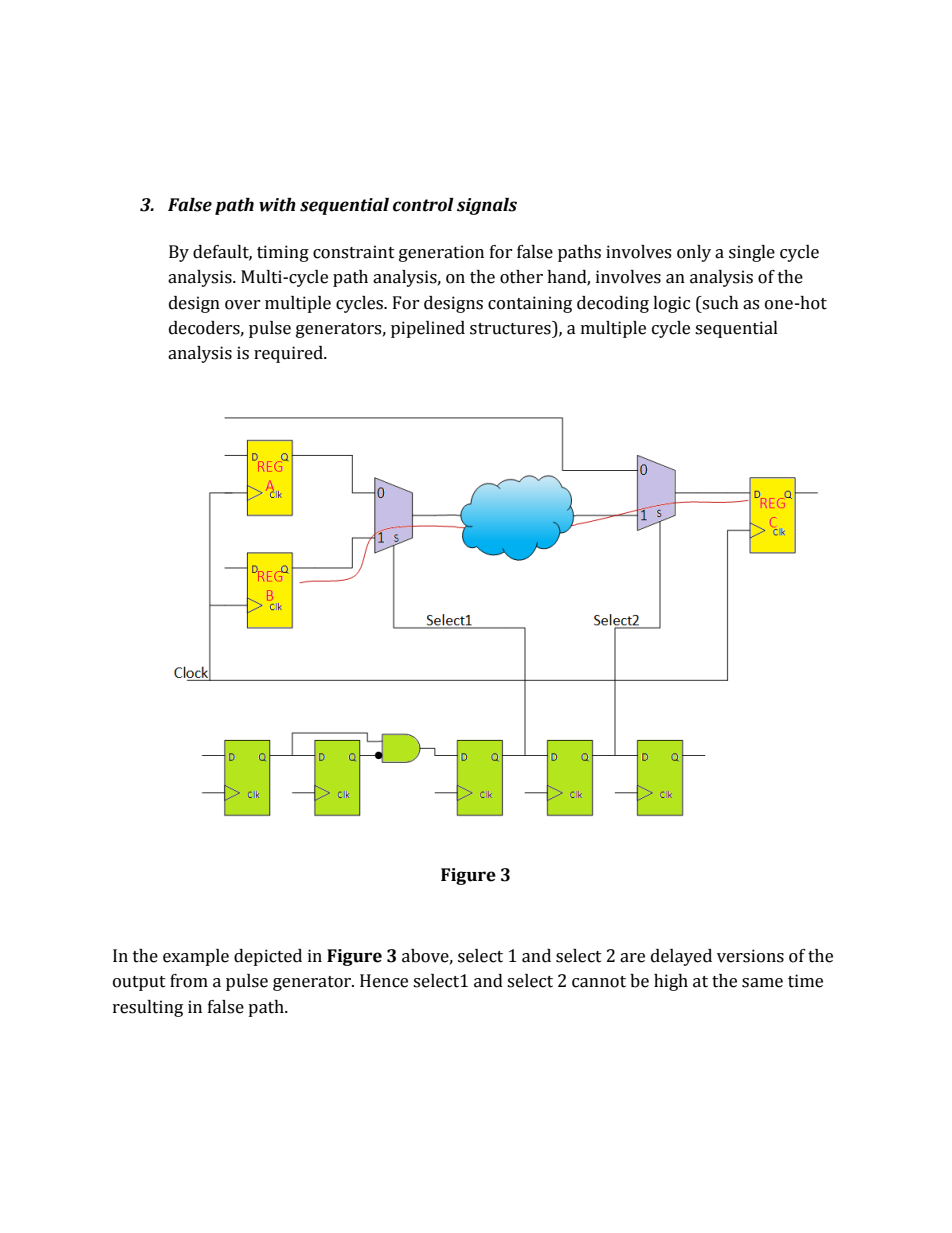 This screenshot has height=1233, width=952. I want to click on pipelined, so click(428, 329).
